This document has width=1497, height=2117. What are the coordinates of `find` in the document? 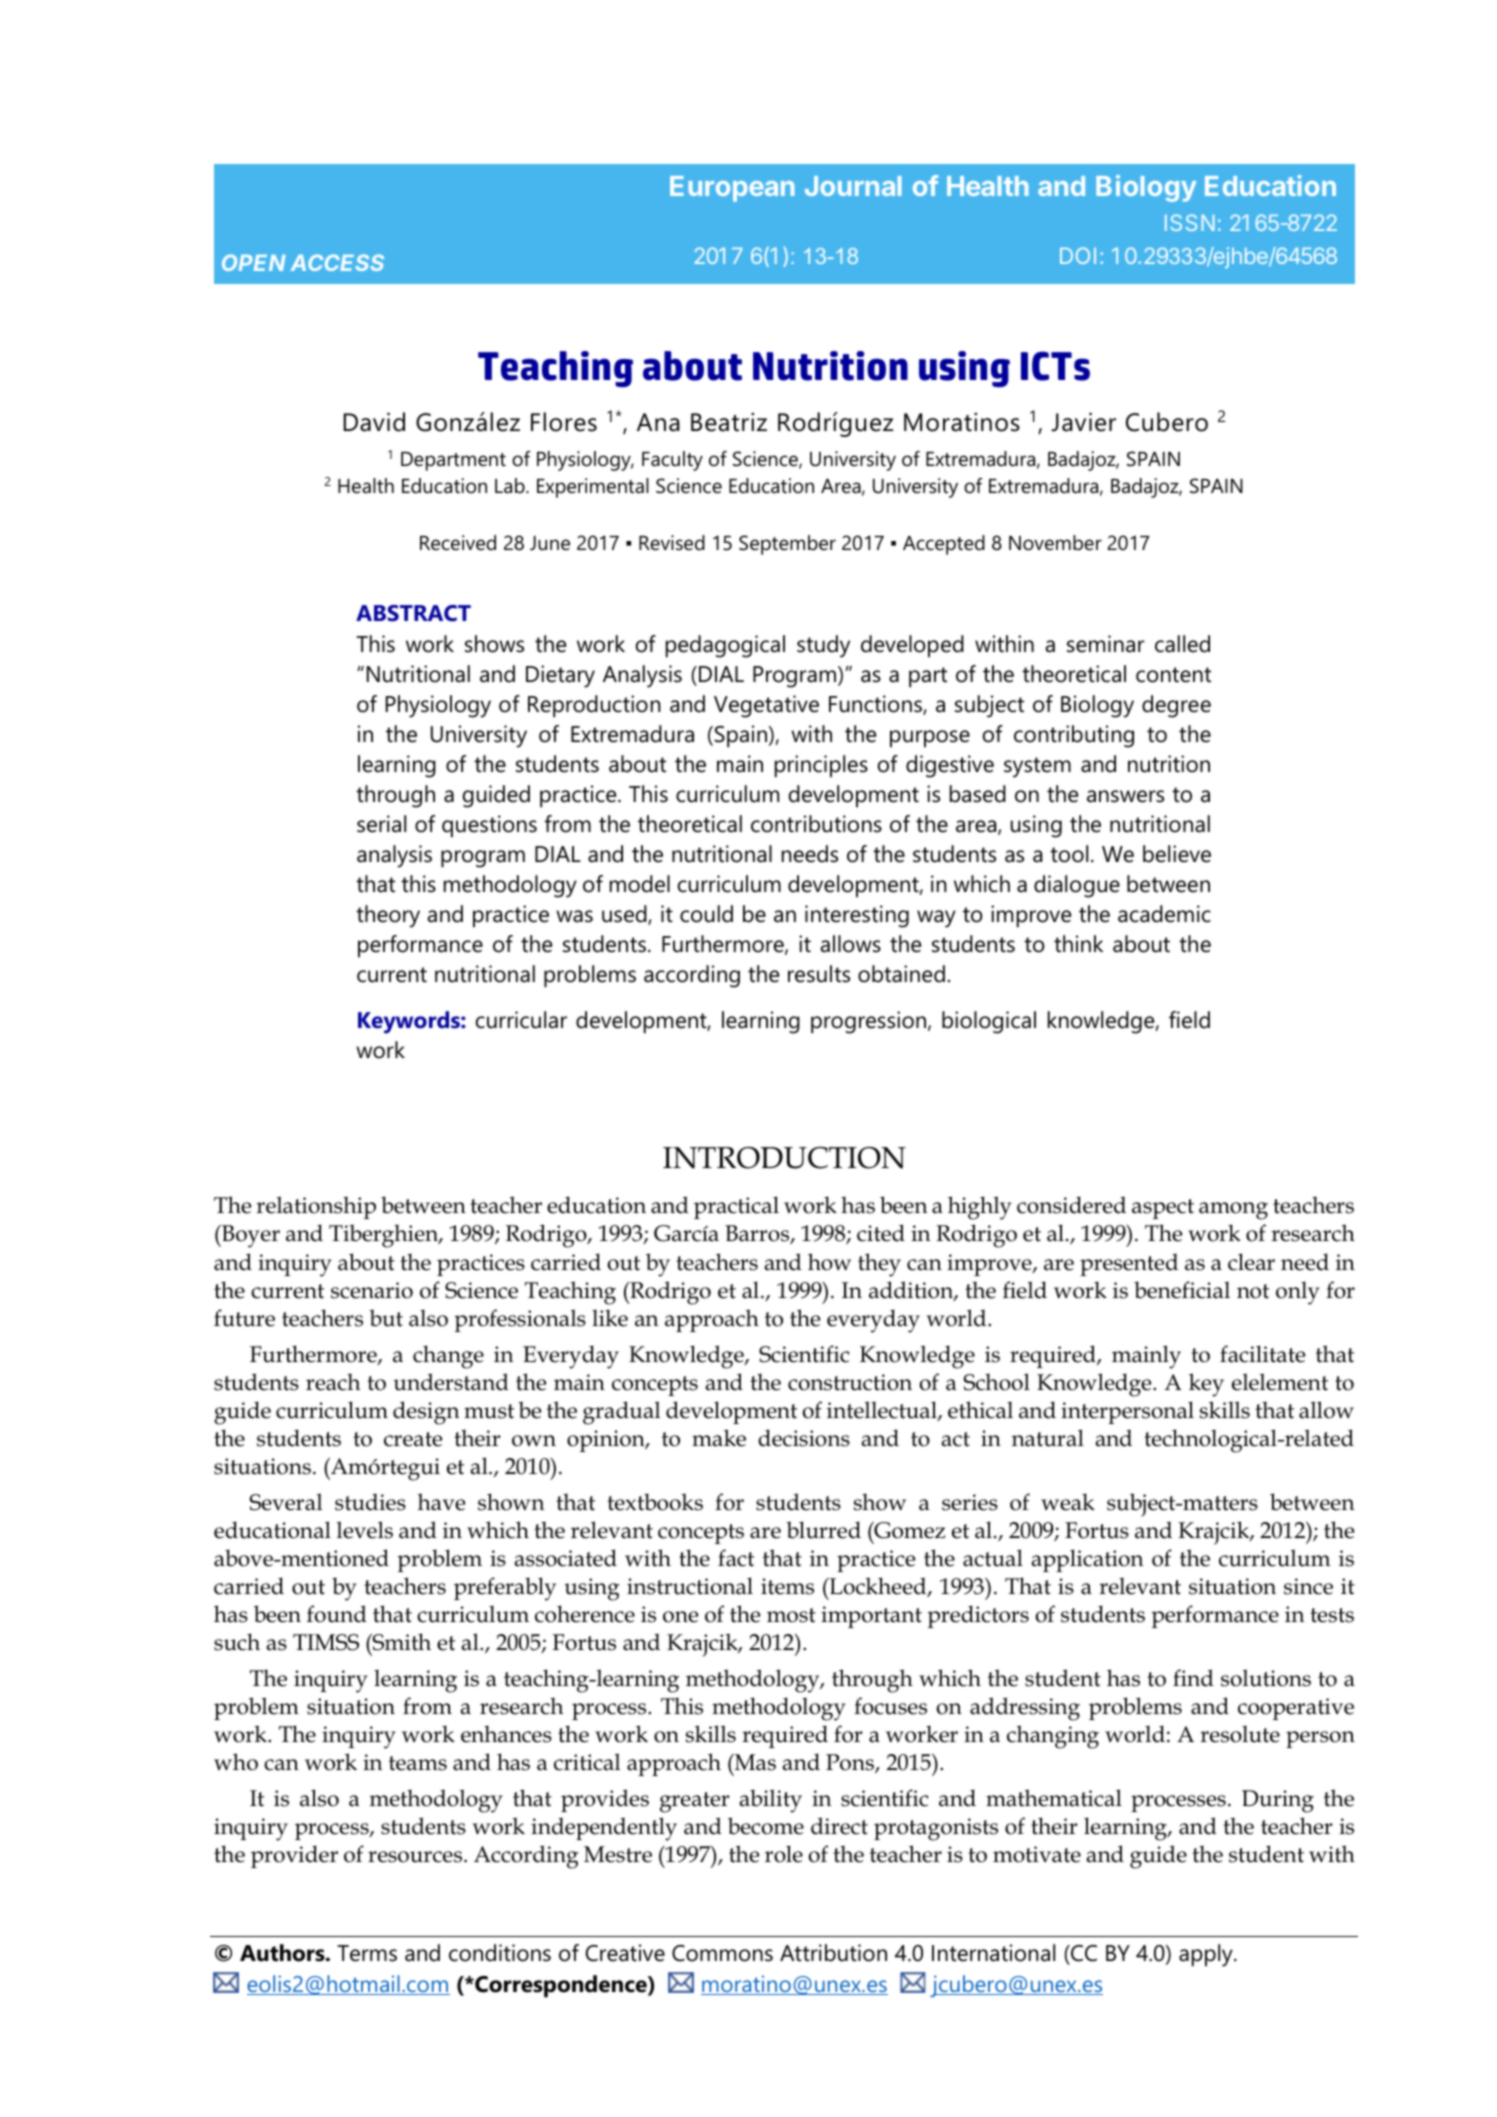 It's located at (1193, 1678).
